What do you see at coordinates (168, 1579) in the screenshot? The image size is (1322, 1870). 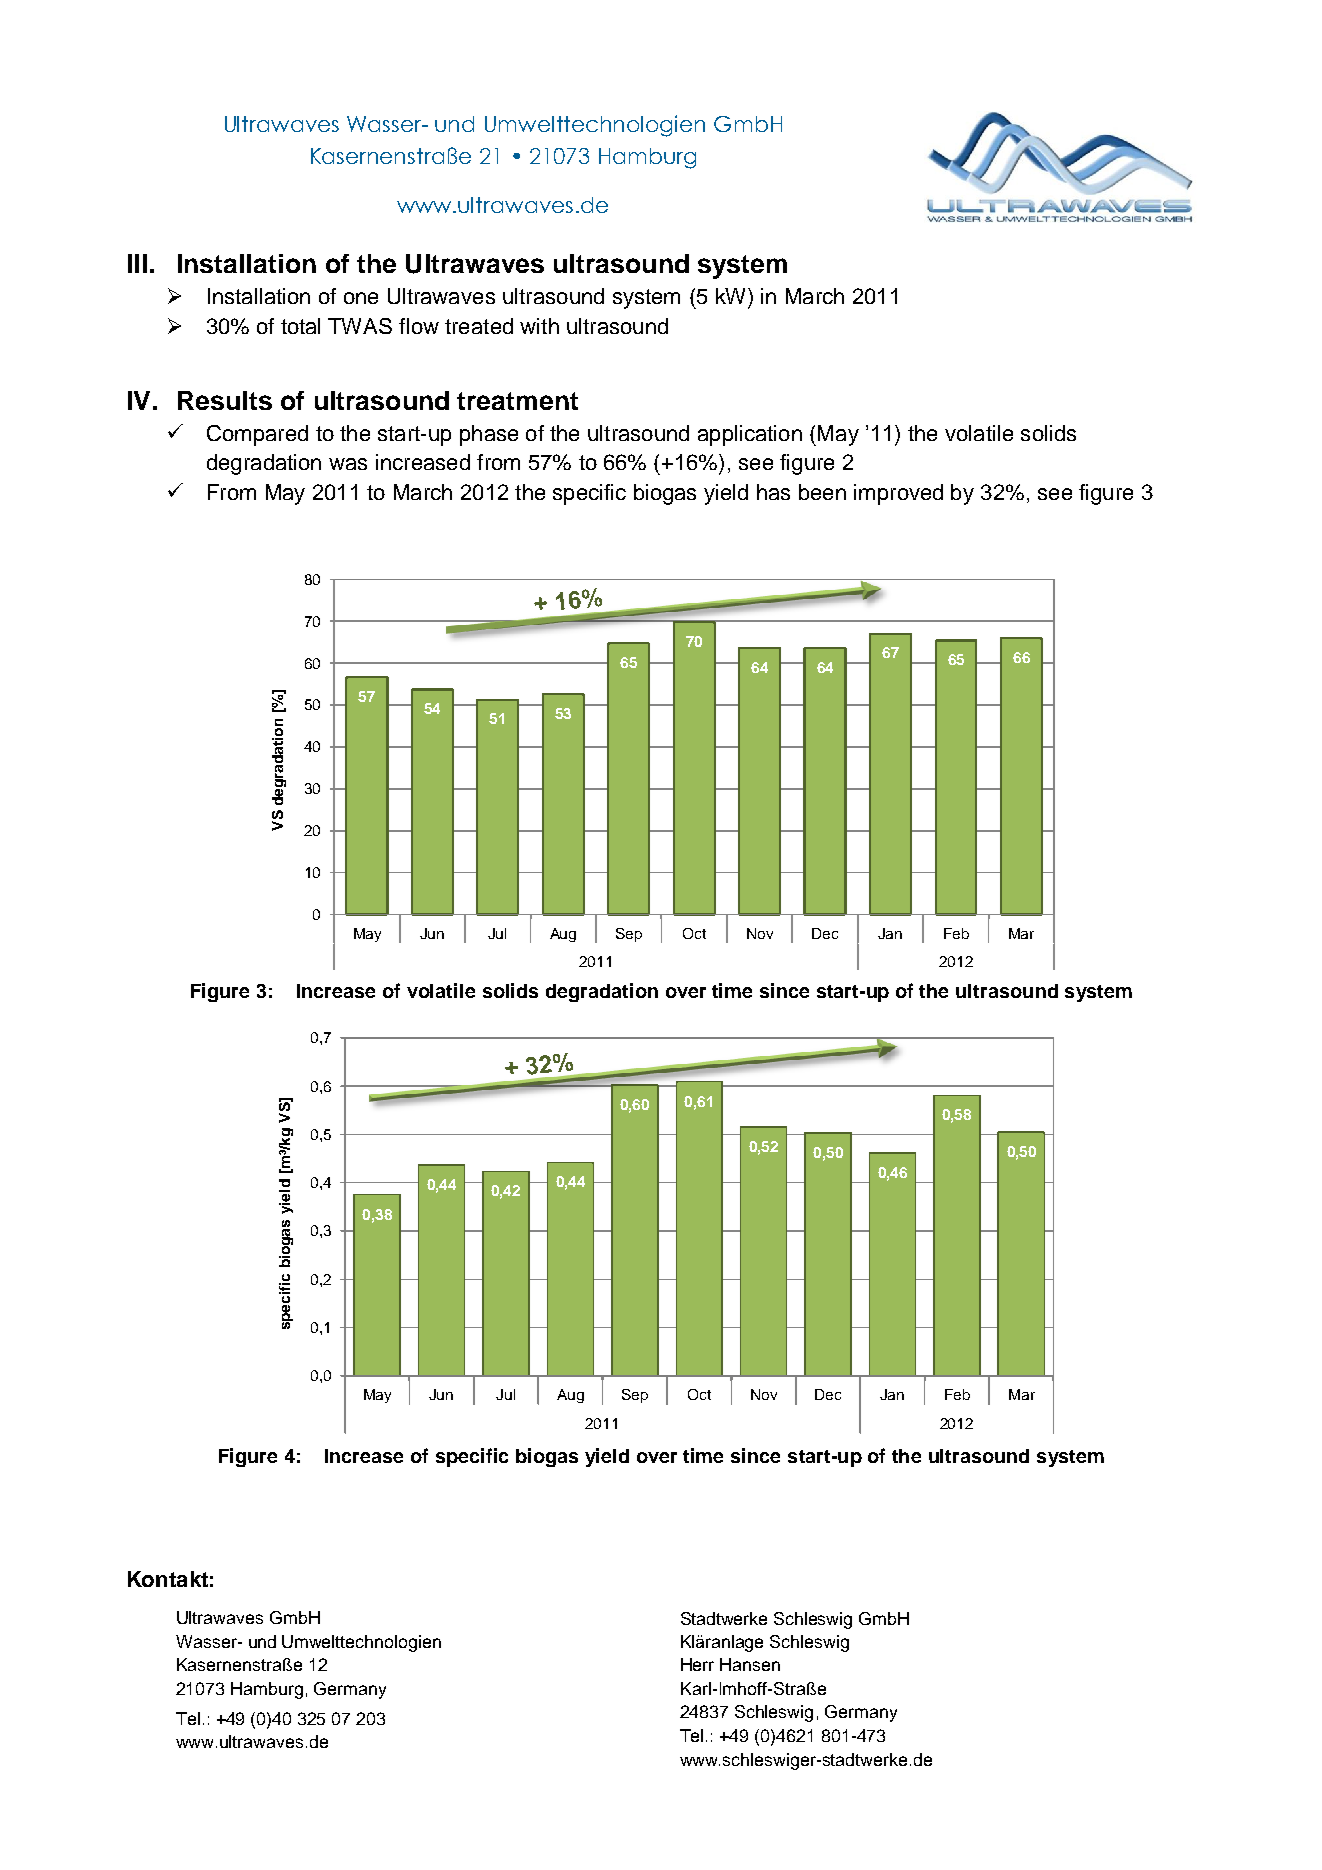 I see `Kontakt` at bounding box center [168, 1579].
